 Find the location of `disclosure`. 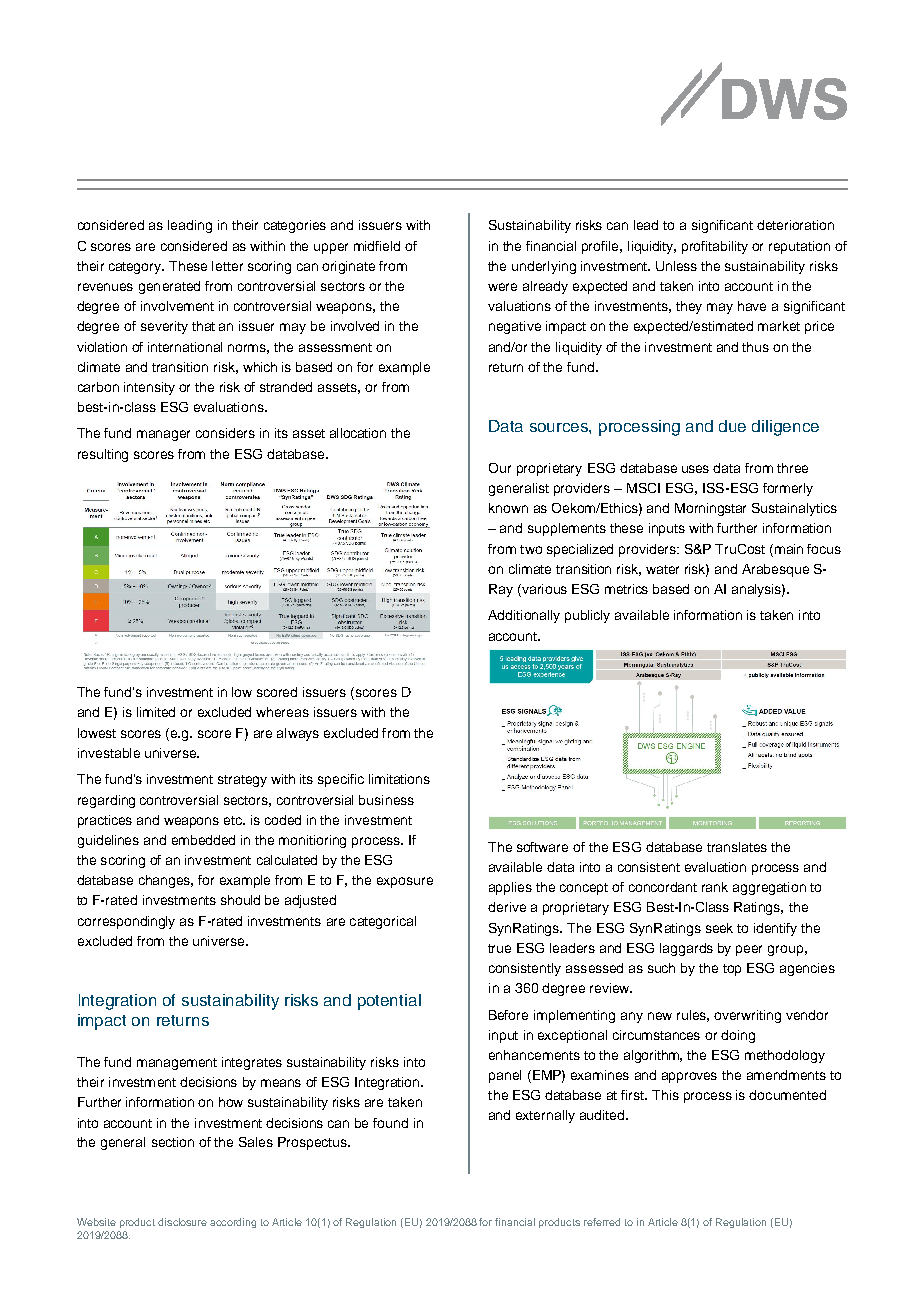

disclosure is located at coordinates (182, 1222).
